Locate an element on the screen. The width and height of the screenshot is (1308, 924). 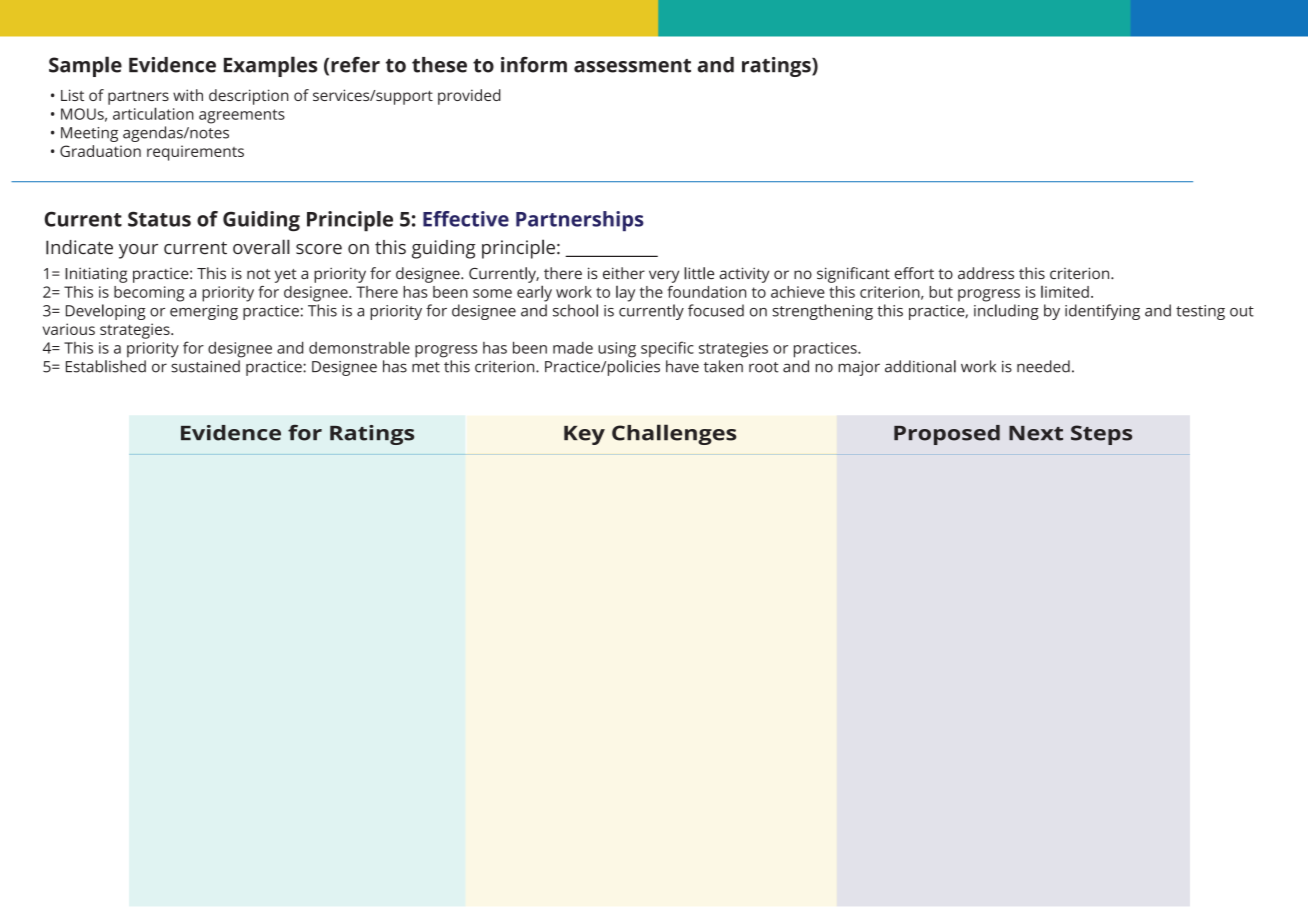
sustained is located at coordinates (205, 366).
